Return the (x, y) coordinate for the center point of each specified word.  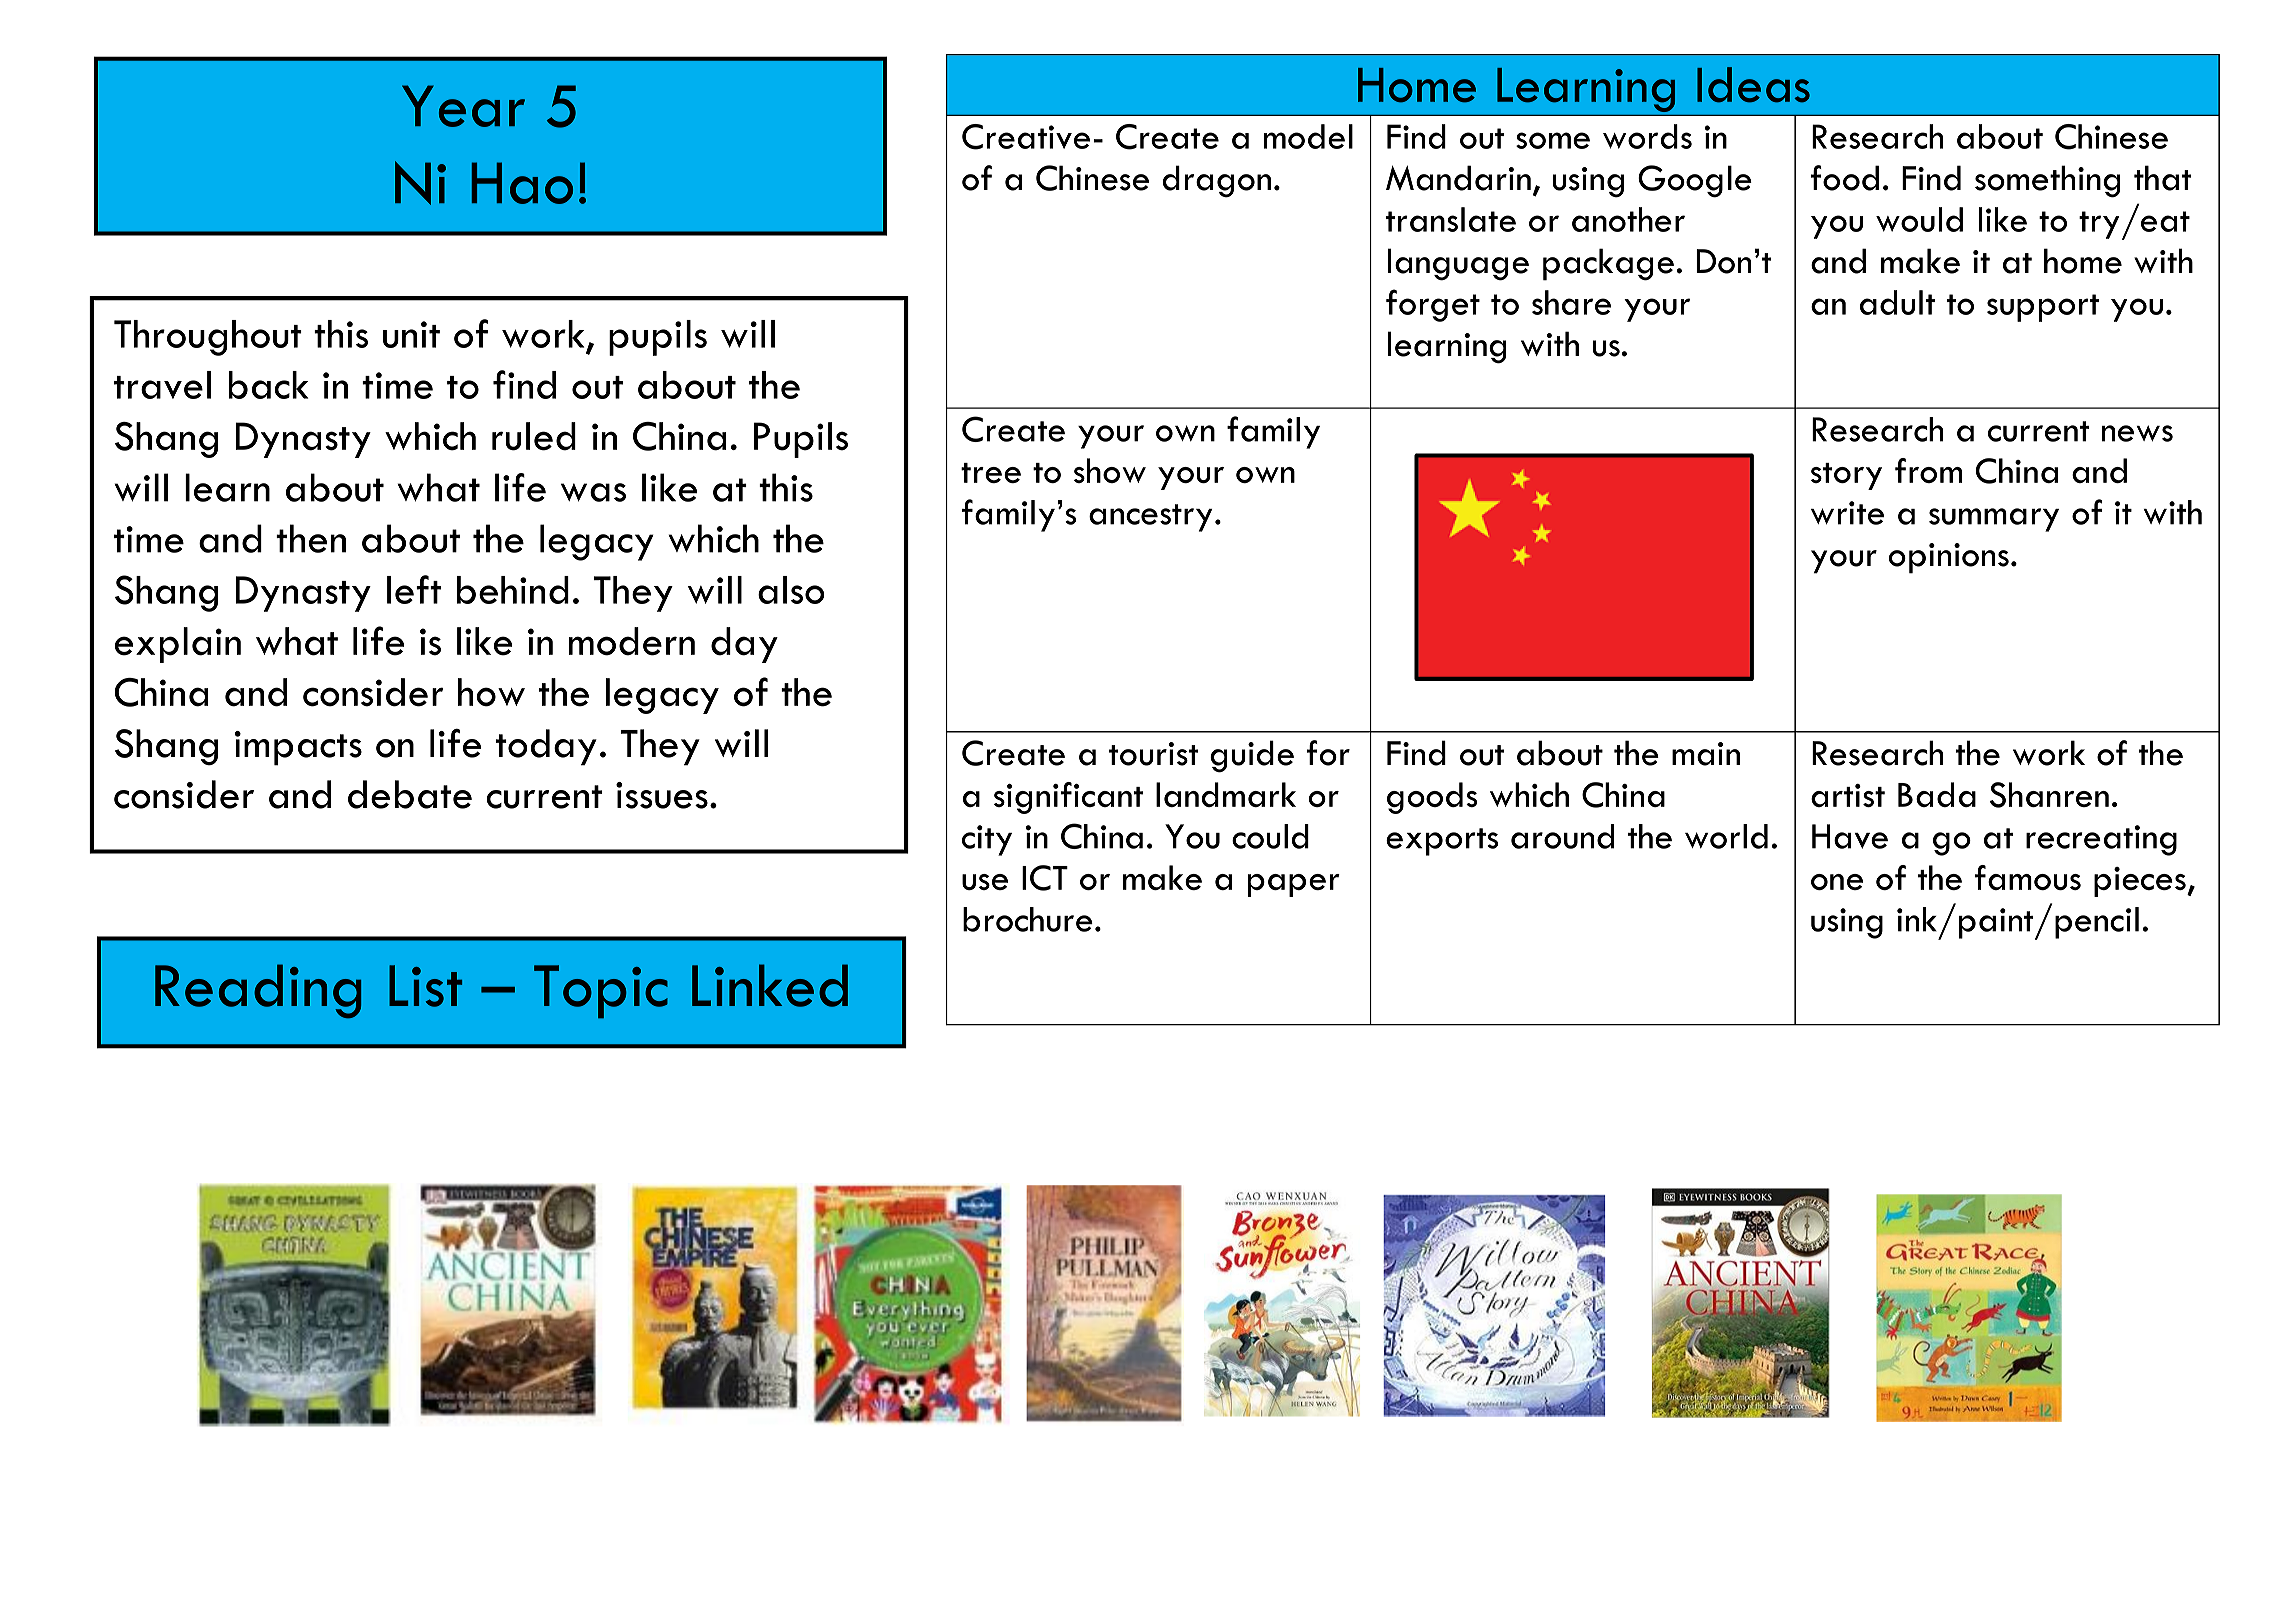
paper (1294, 885)
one (1837, 882)
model (1308, 136)
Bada (1937, 794)
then (311, 538)
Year (463, 106)
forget (1433, 305)
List (425, 986)
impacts (298, 748)
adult (1897, 302)
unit (411, 334)
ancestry (1150, 518)
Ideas (1753, 85)
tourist (1153, 754)
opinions (1949, 558)
